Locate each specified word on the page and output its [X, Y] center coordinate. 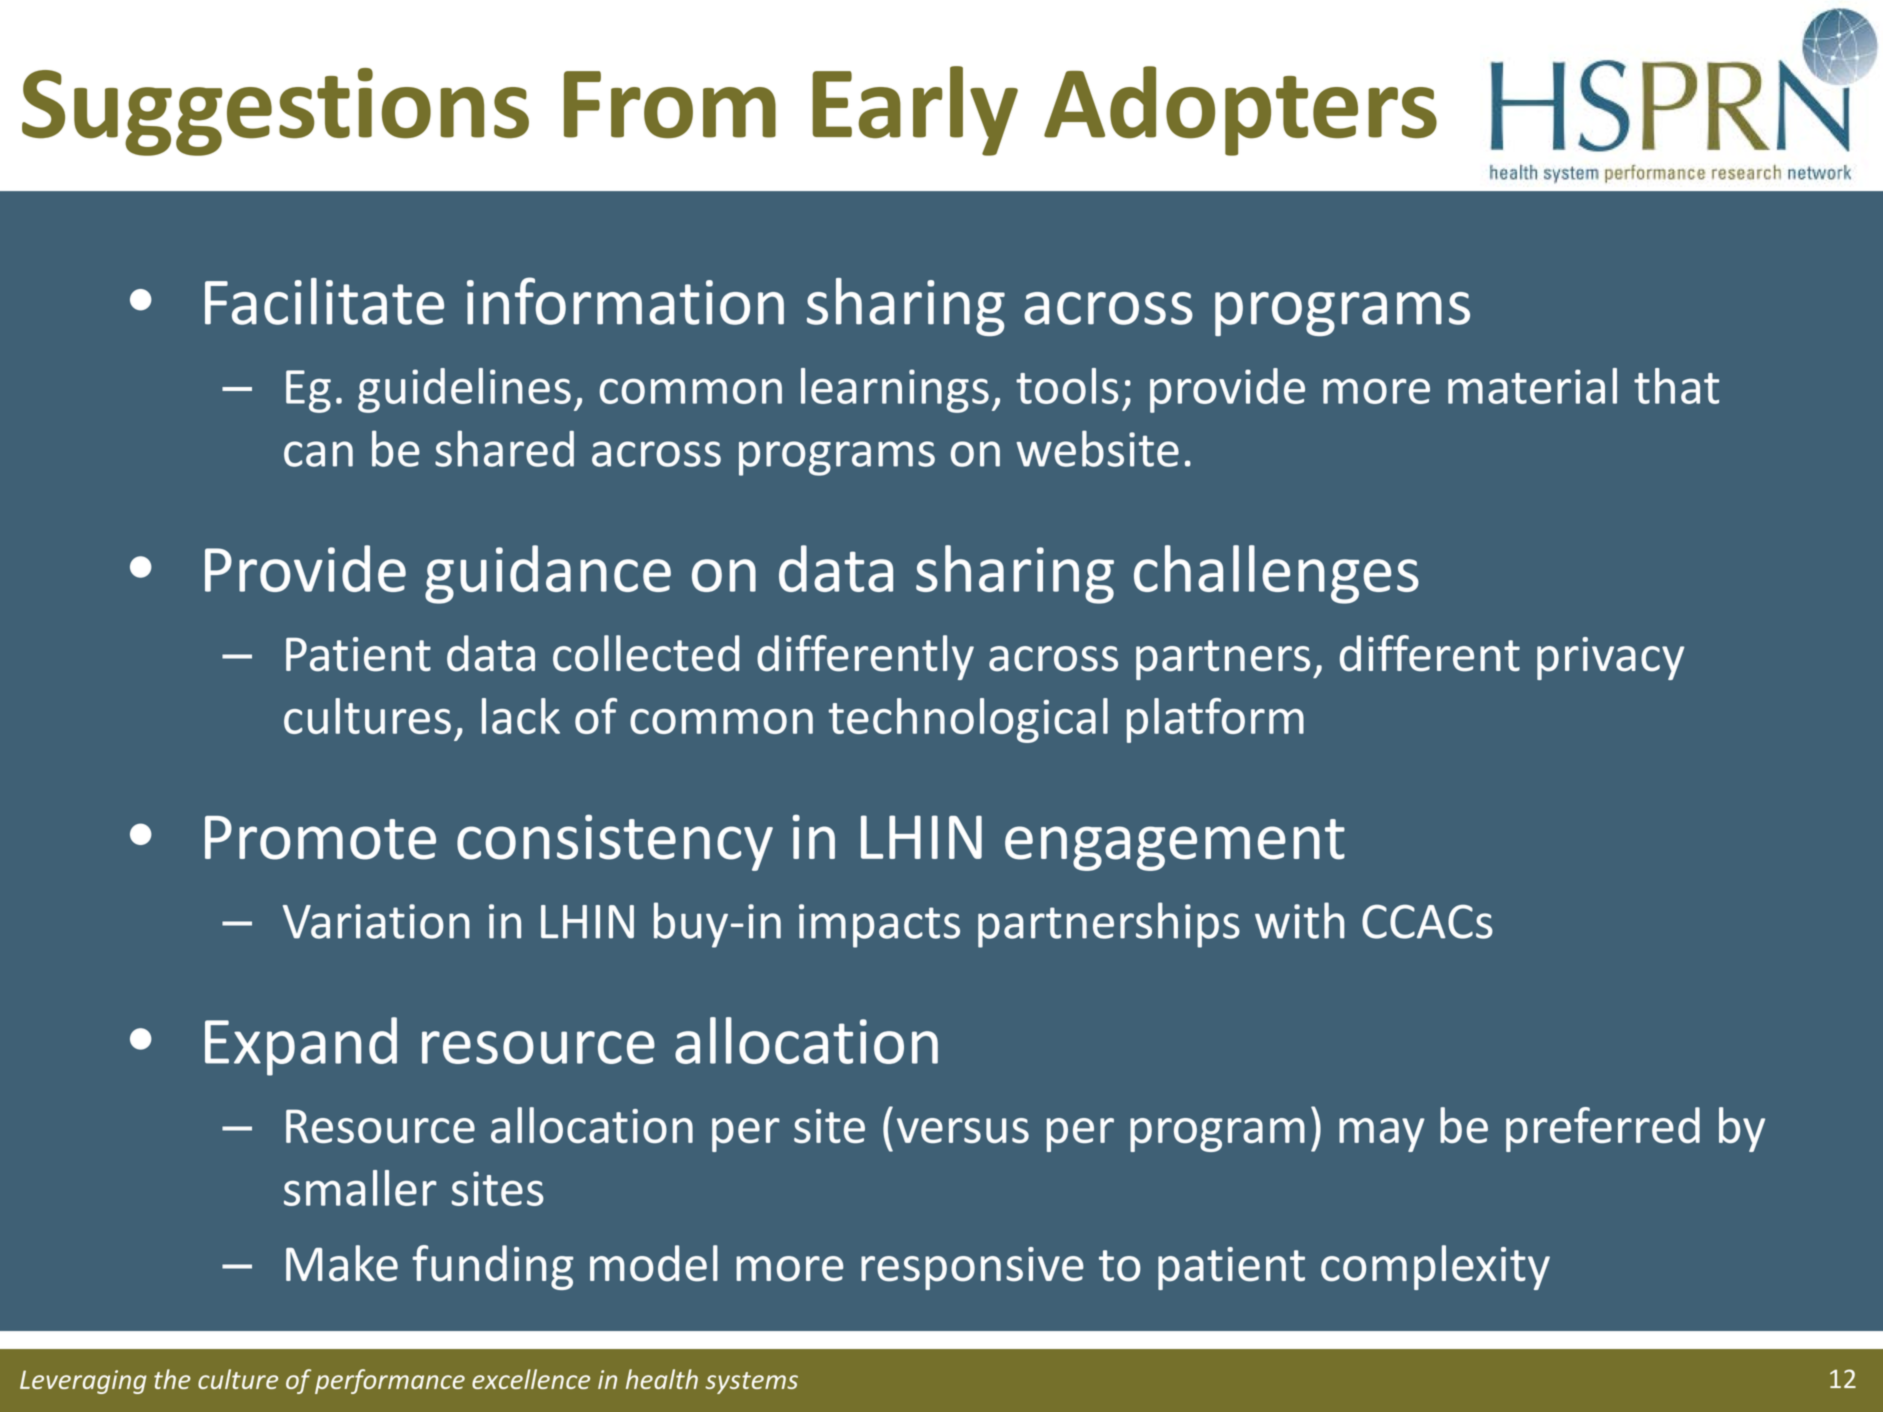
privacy [1611, 658]
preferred [1603, 1129]
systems [751, 1383]
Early [915, 111]
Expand [301, 1046]
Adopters [1240, 111]
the [172, 1379]
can [318, 454]
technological [968, 720]
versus [963, 1130]
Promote [320, 838]
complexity [1435, 1267]
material [1532, 386]
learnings [895, 390]
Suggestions [275, 112]
